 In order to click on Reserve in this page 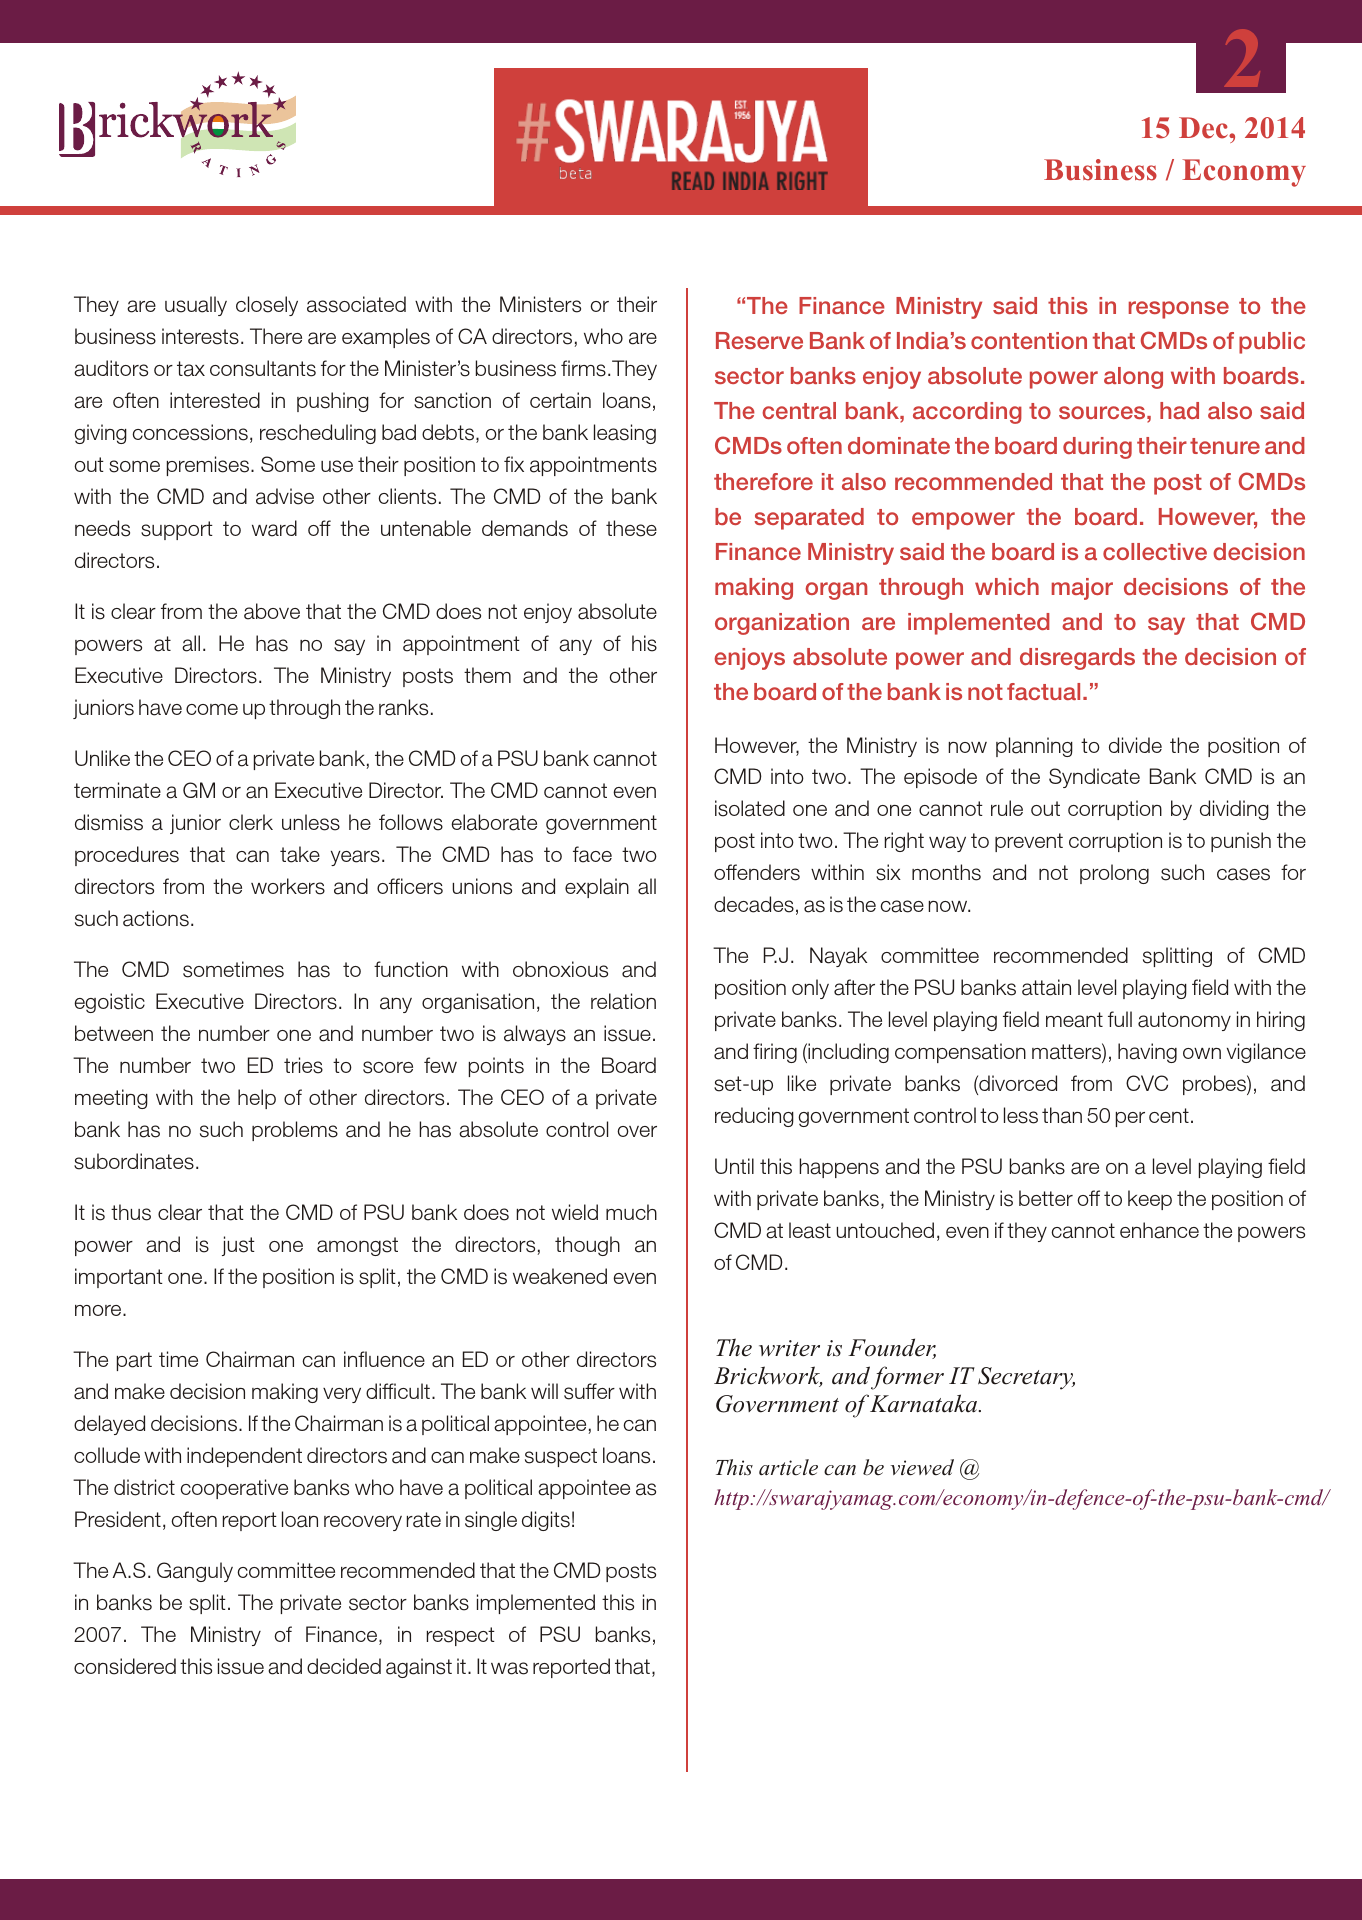, I will do `click(759, 340)`.
